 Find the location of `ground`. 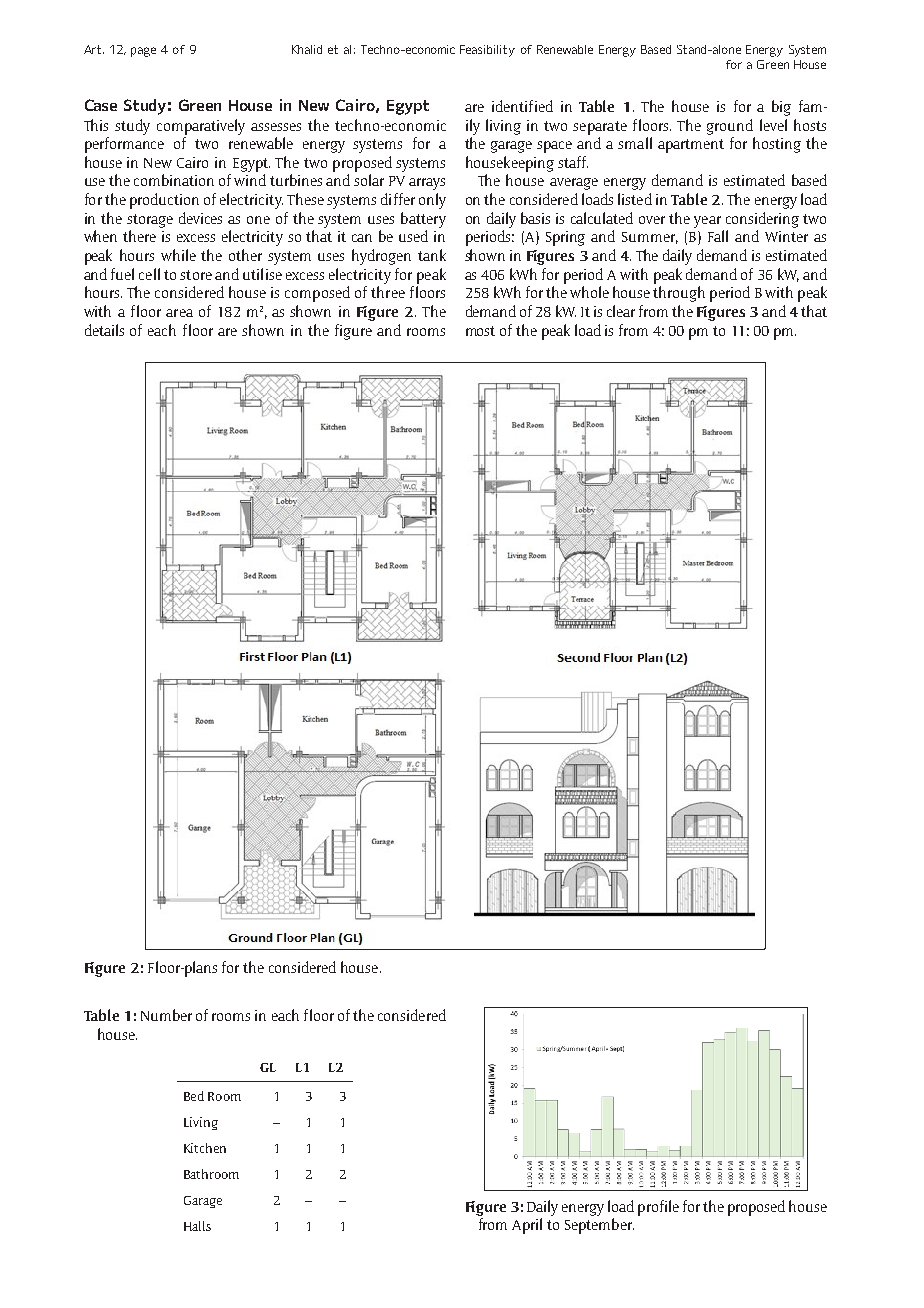

ground is located at coordinates (730, 127).
